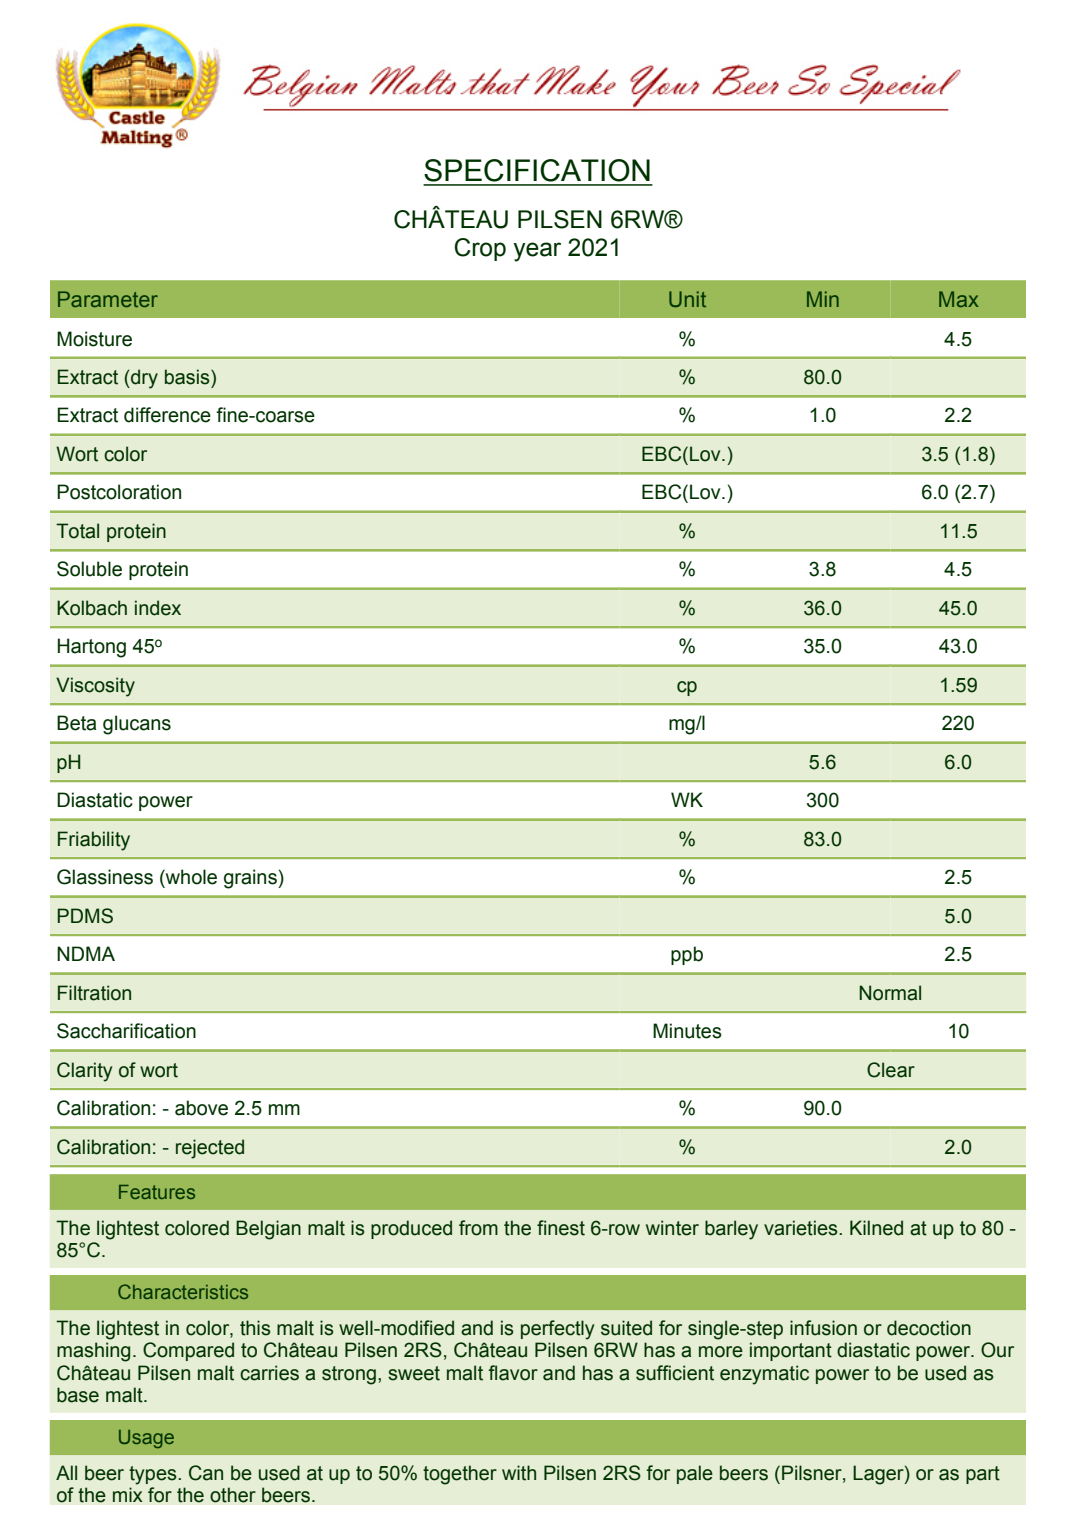  What do you see at coordinates (108, 299) in the screenshot?
I see `Parameter` at bounding box center [108, 299].
